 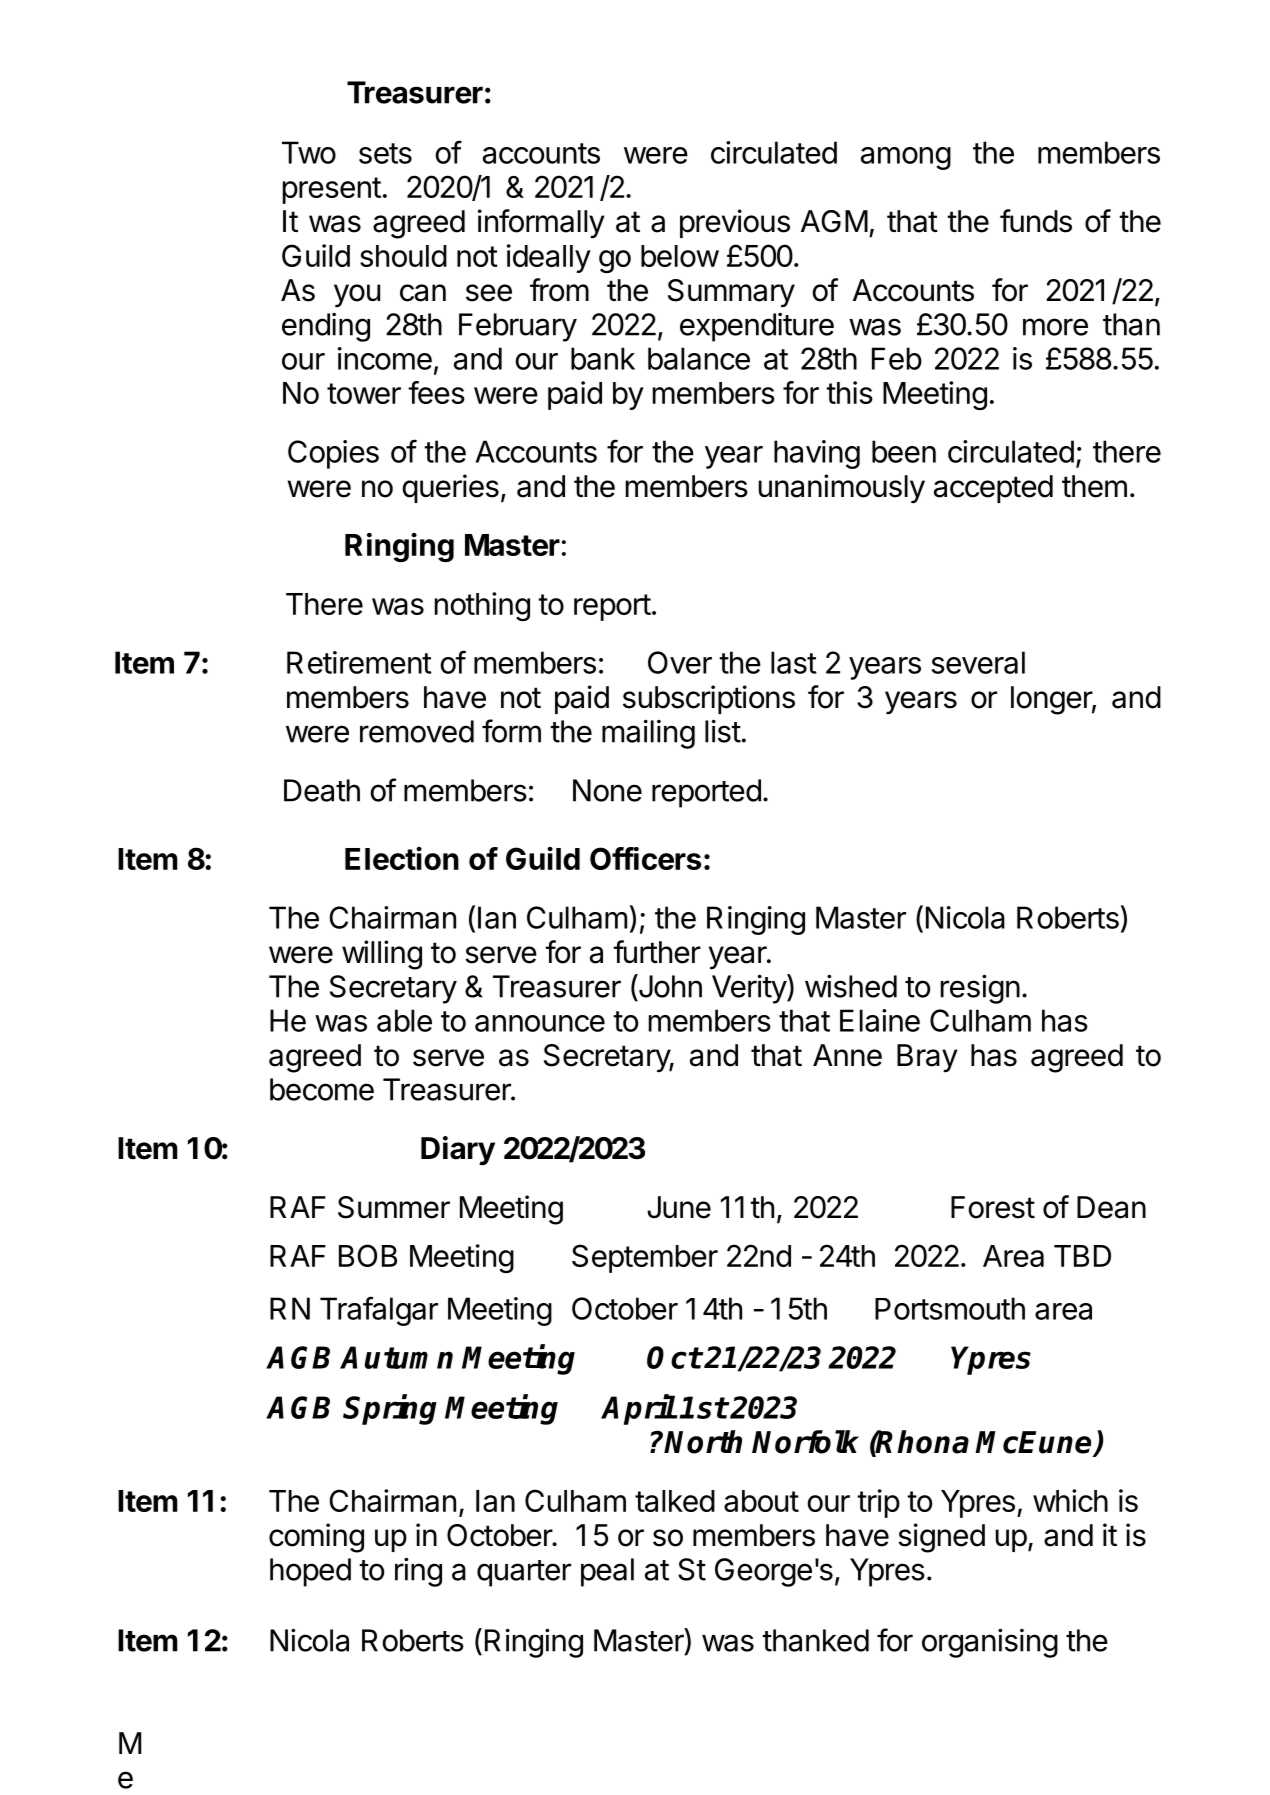 I want to click on Officers, so click(x=645, y=858).
